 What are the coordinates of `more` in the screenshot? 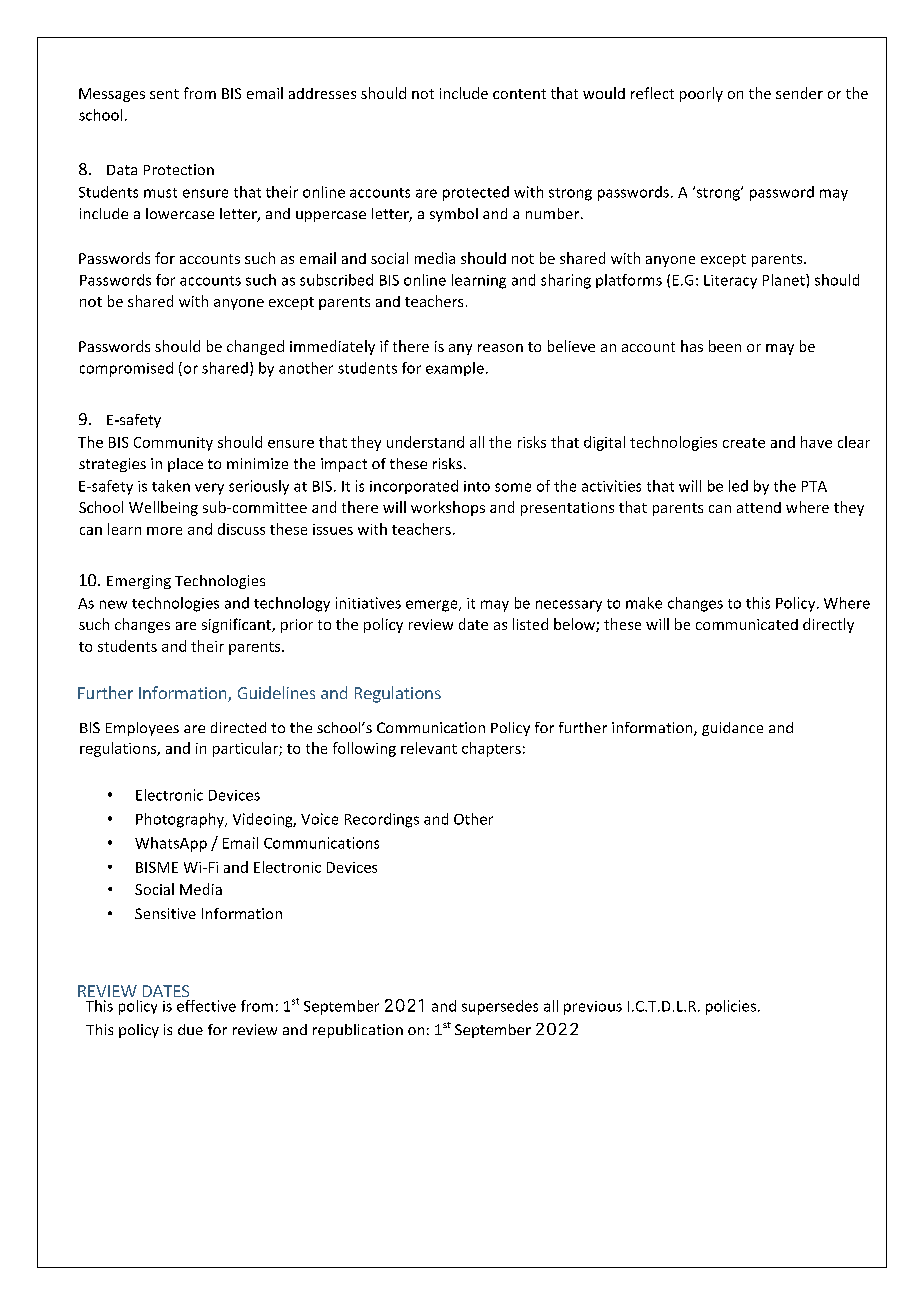 It's located at (164, 531).
